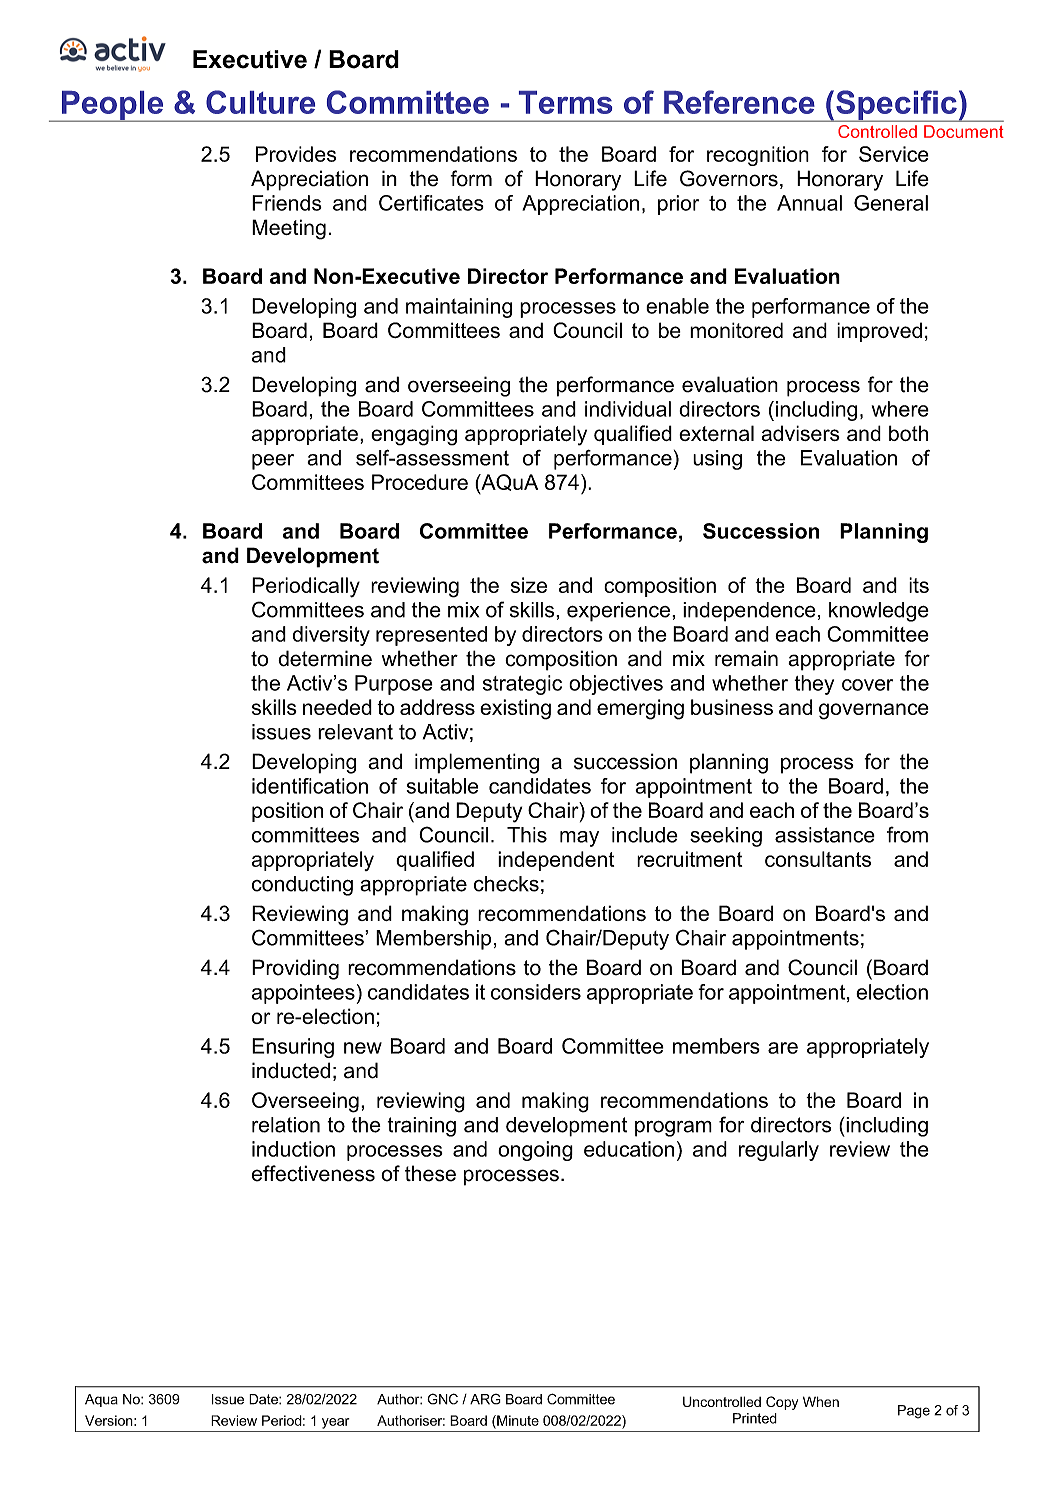 This screenshot has height=1490, width=1054. Describe the element at coordinates (894, 154) in the screenshot. I see `Service` at that location.
